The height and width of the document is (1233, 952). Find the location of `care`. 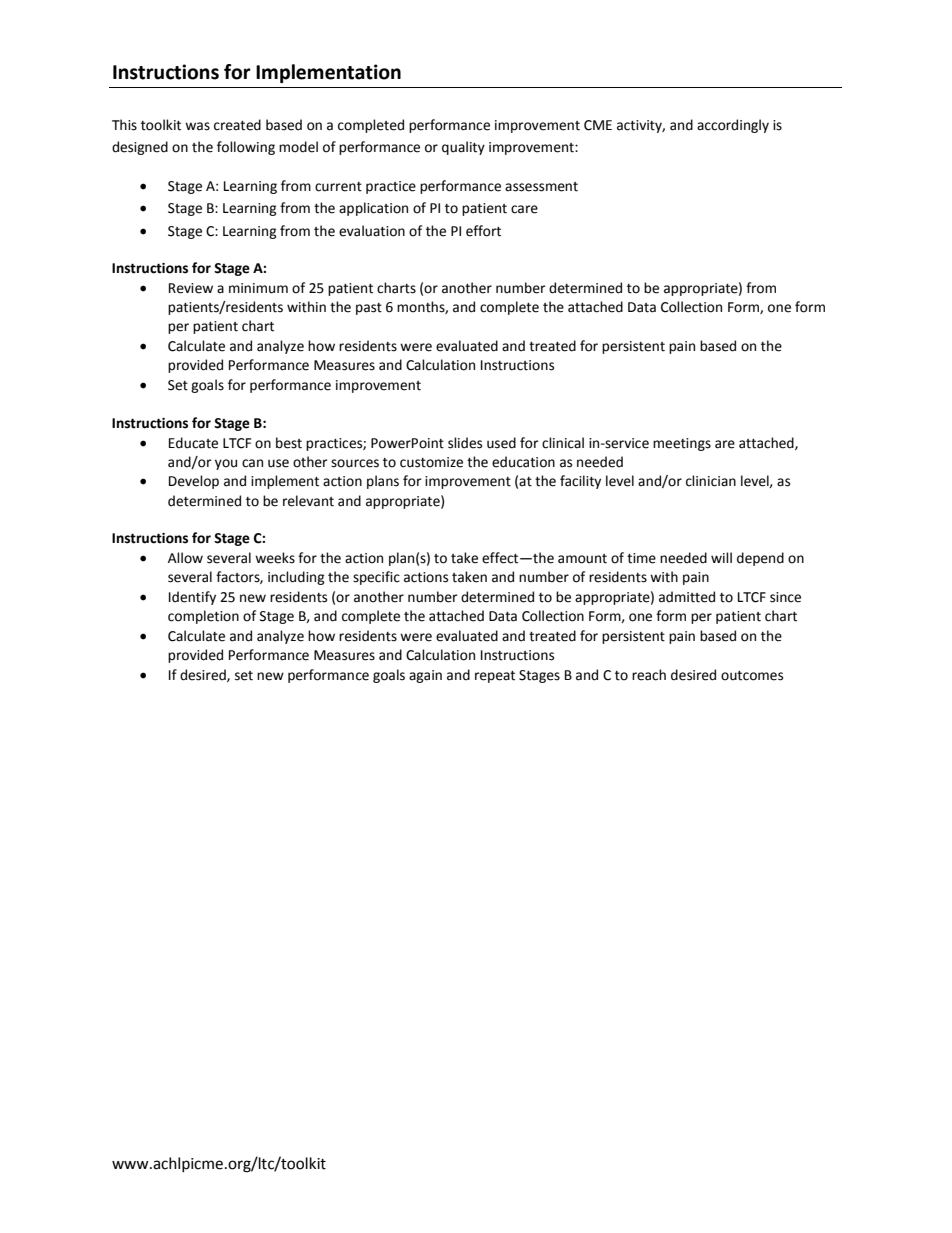

care is located at coordinates (524, 209).
